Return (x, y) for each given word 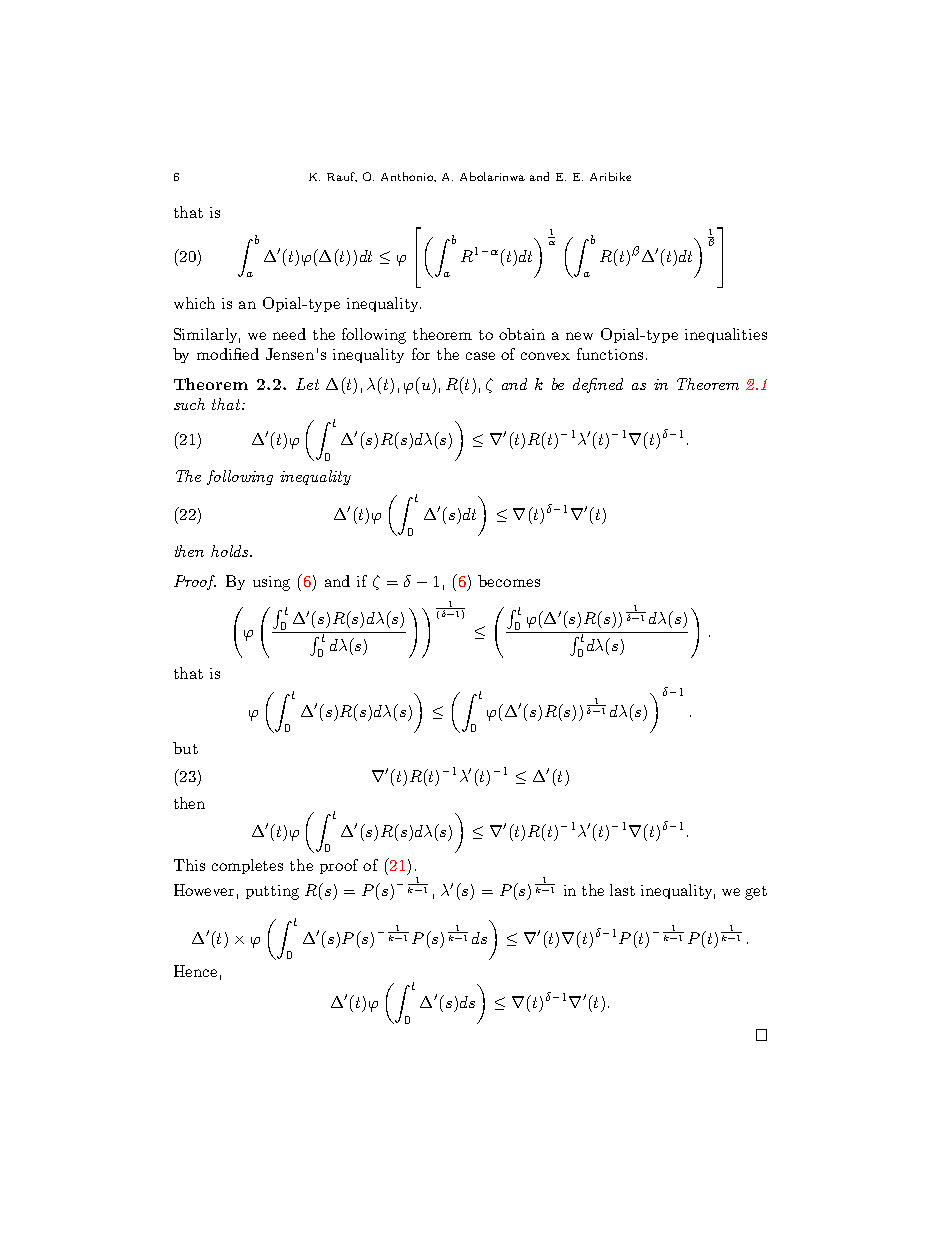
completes (247, 866)
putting (272, 892)
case (480, 356)
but (185, 748)
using (271, 583)
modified (228, 354)
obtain (522, 334)
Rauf (342, 177)
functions (610, 354)
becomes (509, 581)
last (622, 890)
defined (598, 385)
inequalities (726, 335)
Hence (195, 971)
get (756, 893)
